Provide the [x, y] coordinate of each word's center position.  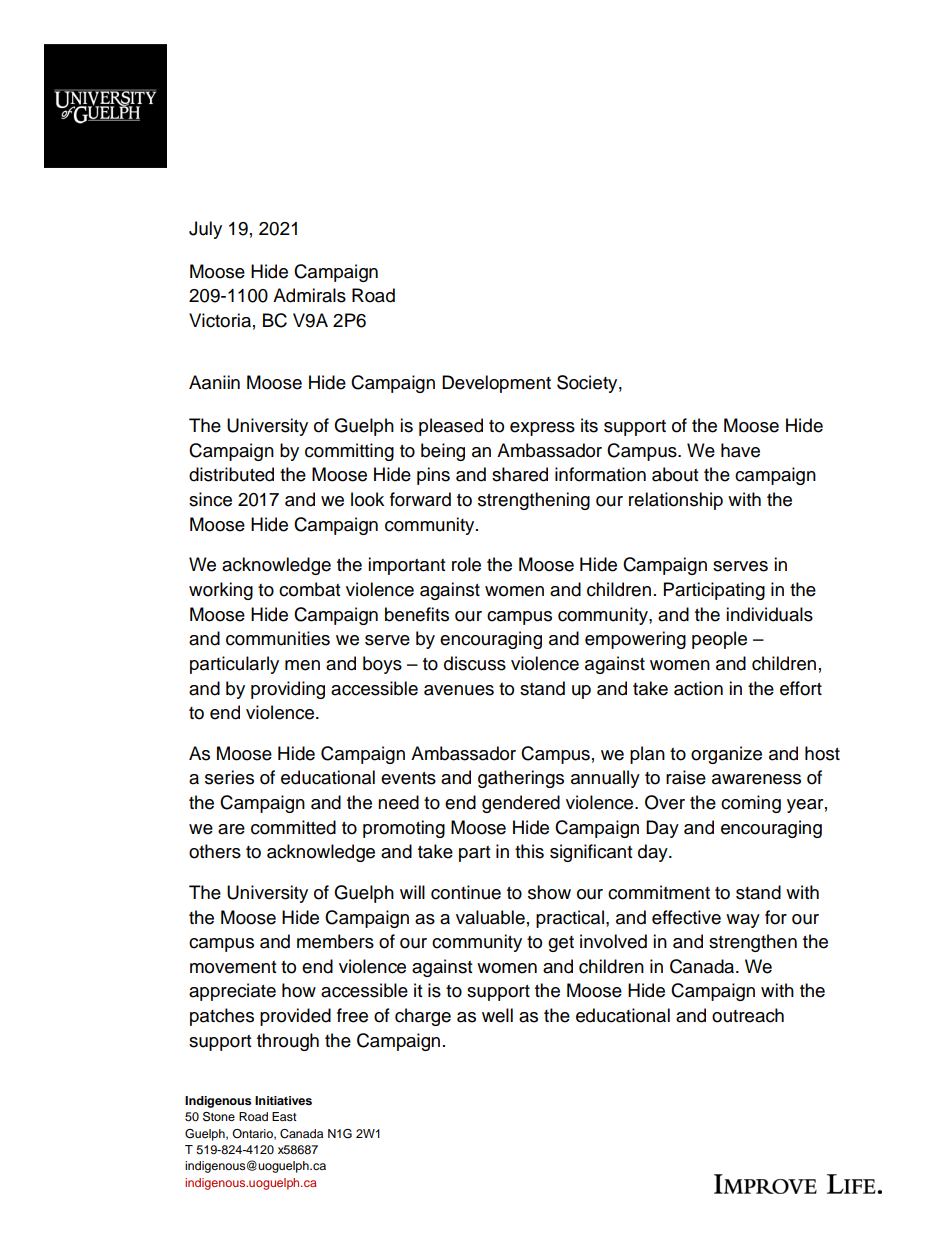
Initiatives [283, 1100]
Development [496, 384]
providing [288, 690]
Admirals [309, 295]
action [698, 688]
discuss [475, 663]
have [740, 450]
